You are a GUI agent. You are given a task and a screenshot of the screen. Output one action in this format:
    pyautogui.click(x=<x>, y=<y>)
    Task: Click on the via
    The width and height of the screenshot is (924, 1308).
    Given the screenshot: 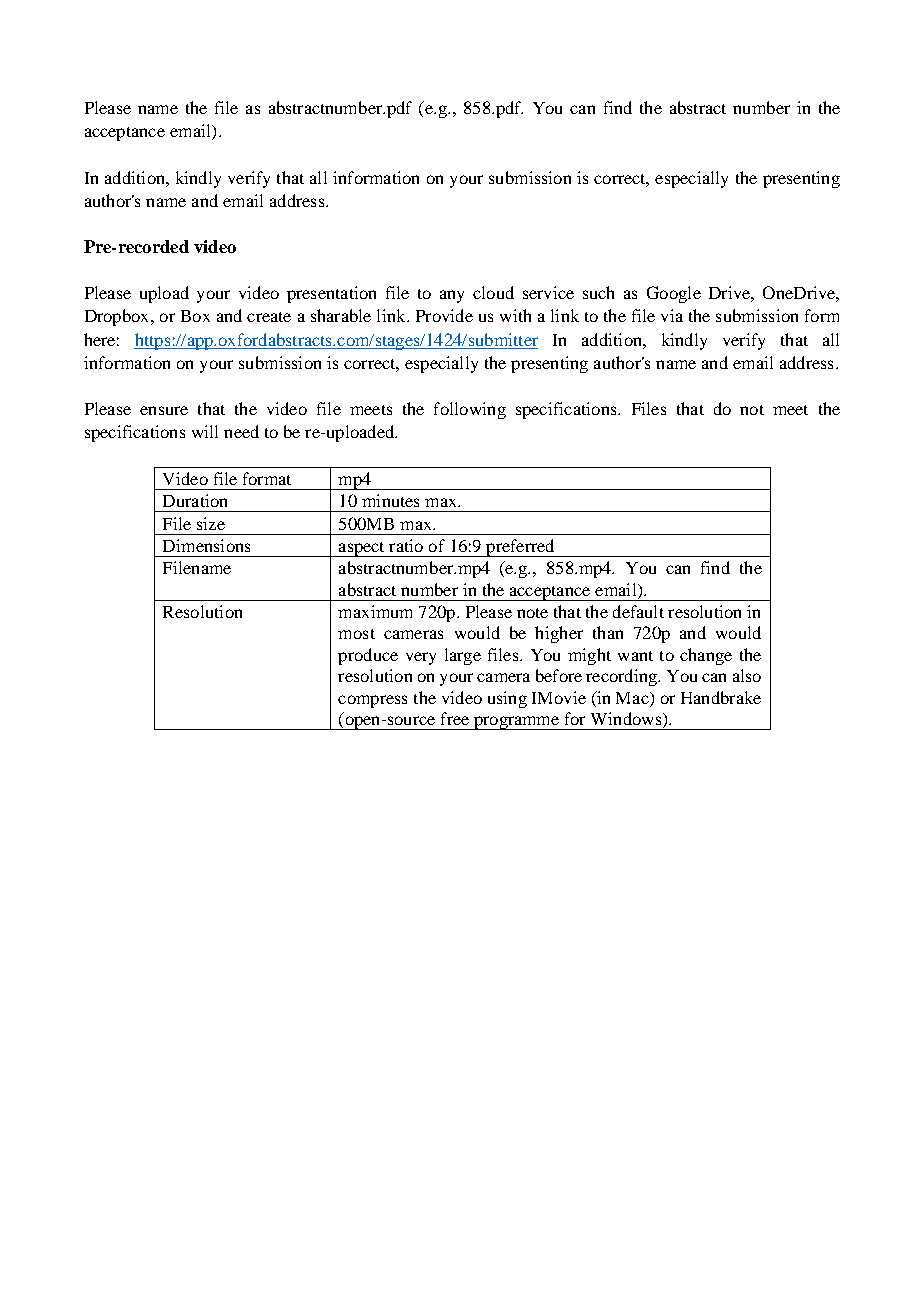 What is the action you would take?
    pyautogui.click(x=672, y=315)
